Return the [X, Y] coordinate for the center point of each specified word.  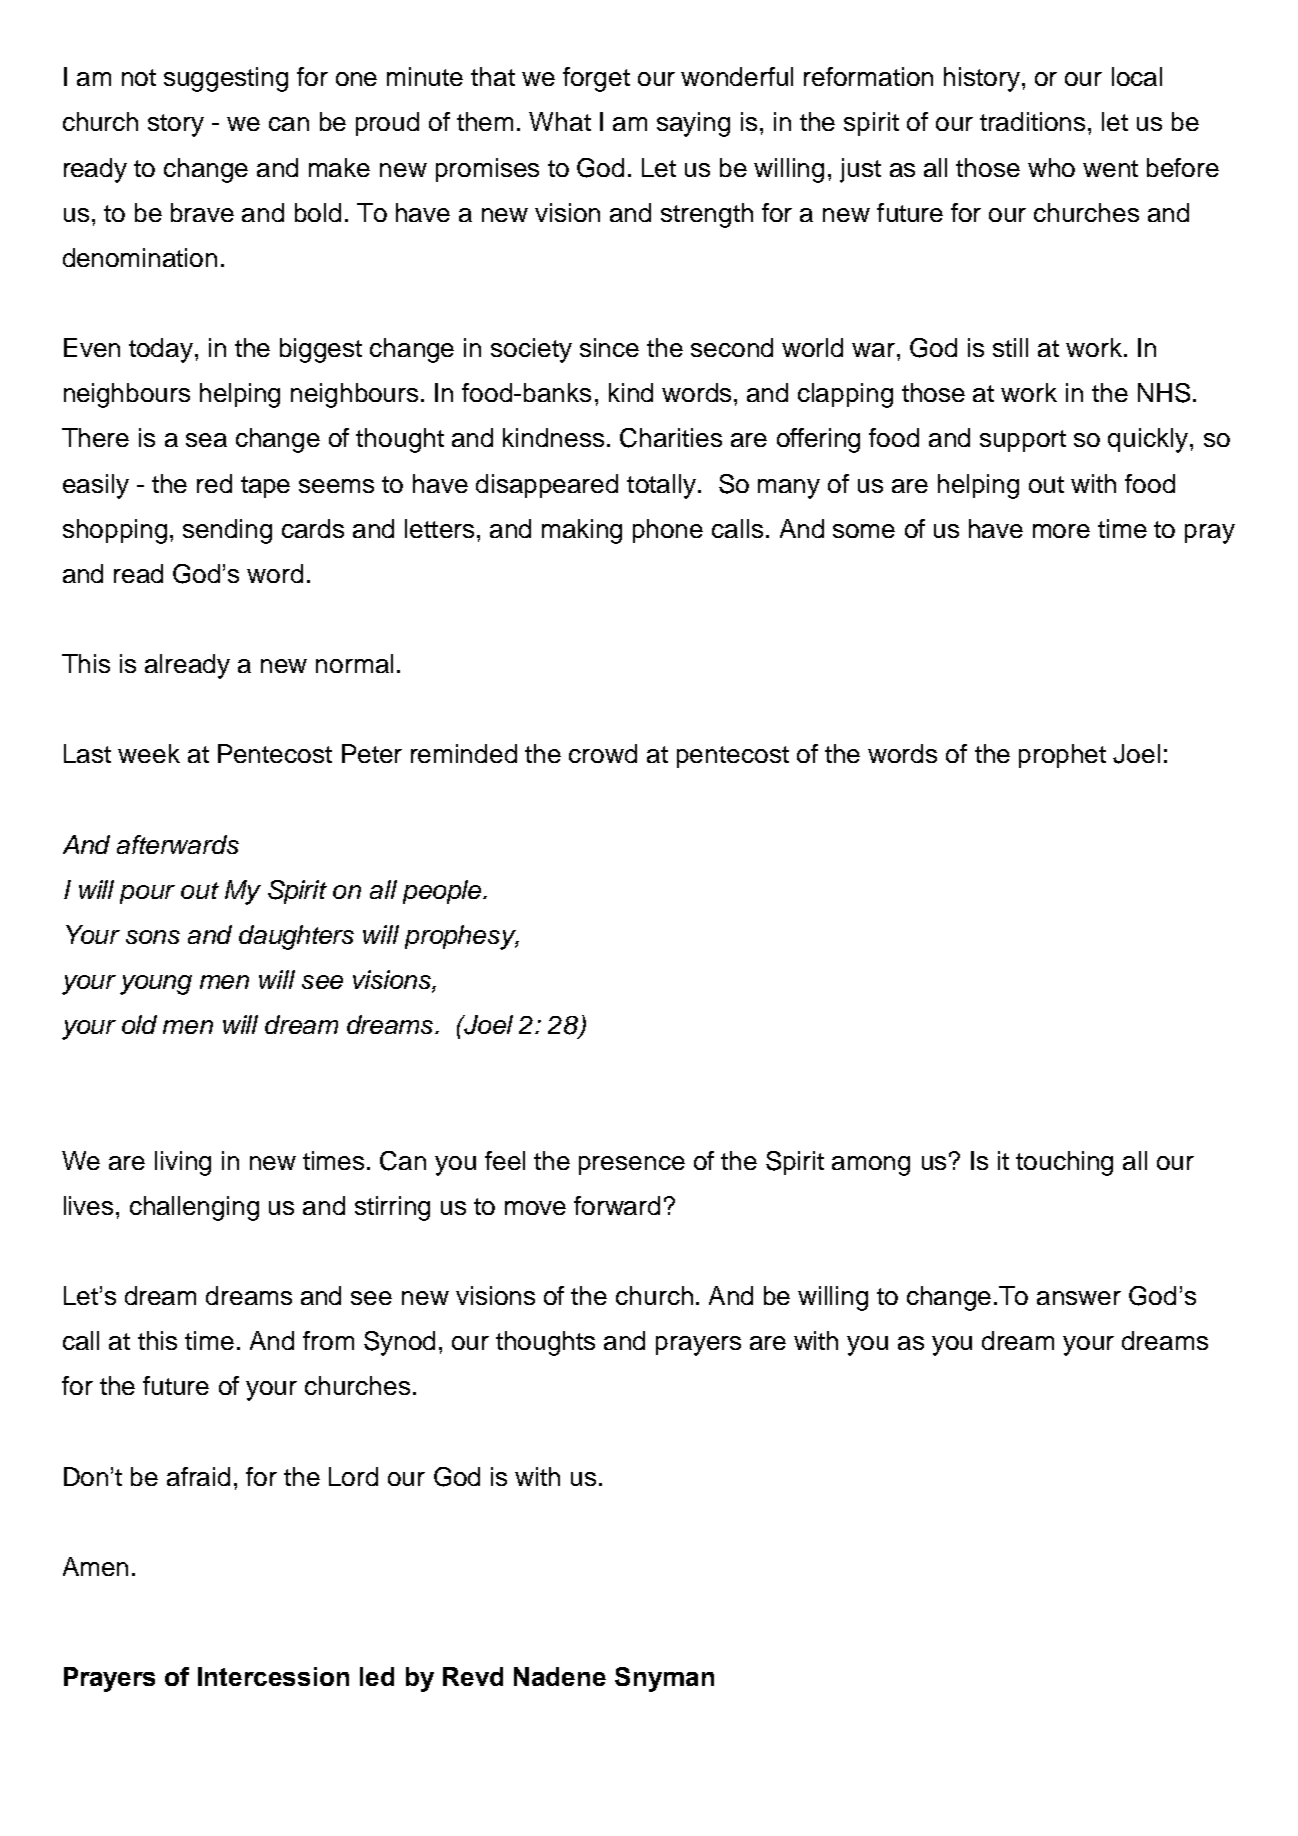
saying [693, 124]
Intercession [273, 1676]
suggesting [226, 79]
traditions [1032, 121]
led [377, 1676]
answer [1079, 1298]
